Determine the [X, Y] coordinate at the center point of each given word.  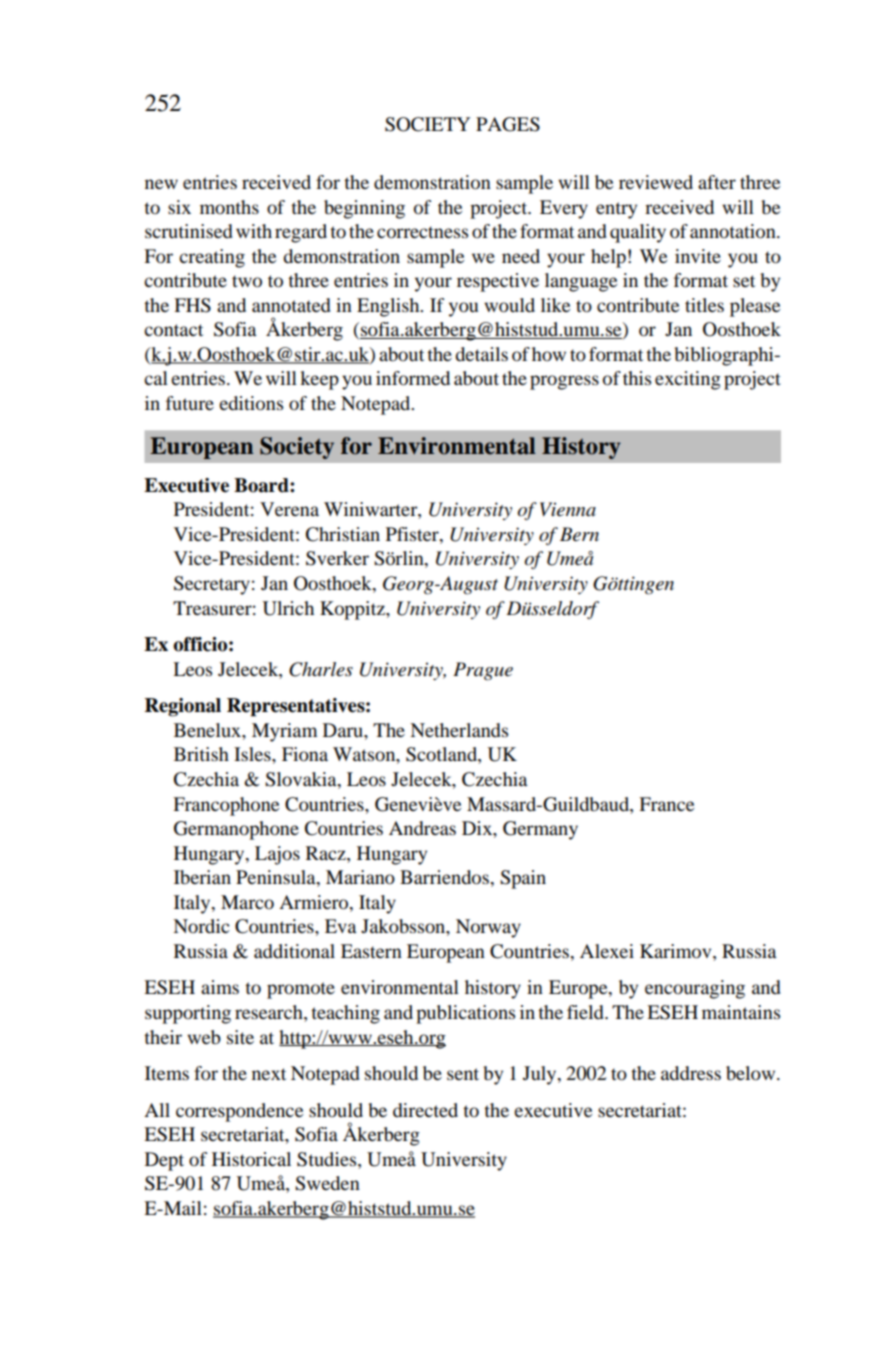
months [229, 207]
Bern [579, 534]
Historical [251, 1159]
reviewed [656, 182]
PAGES [508, 124]
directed [425, 1110]
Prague [483, 671]
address [691, 1073]
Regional [183, 707]
